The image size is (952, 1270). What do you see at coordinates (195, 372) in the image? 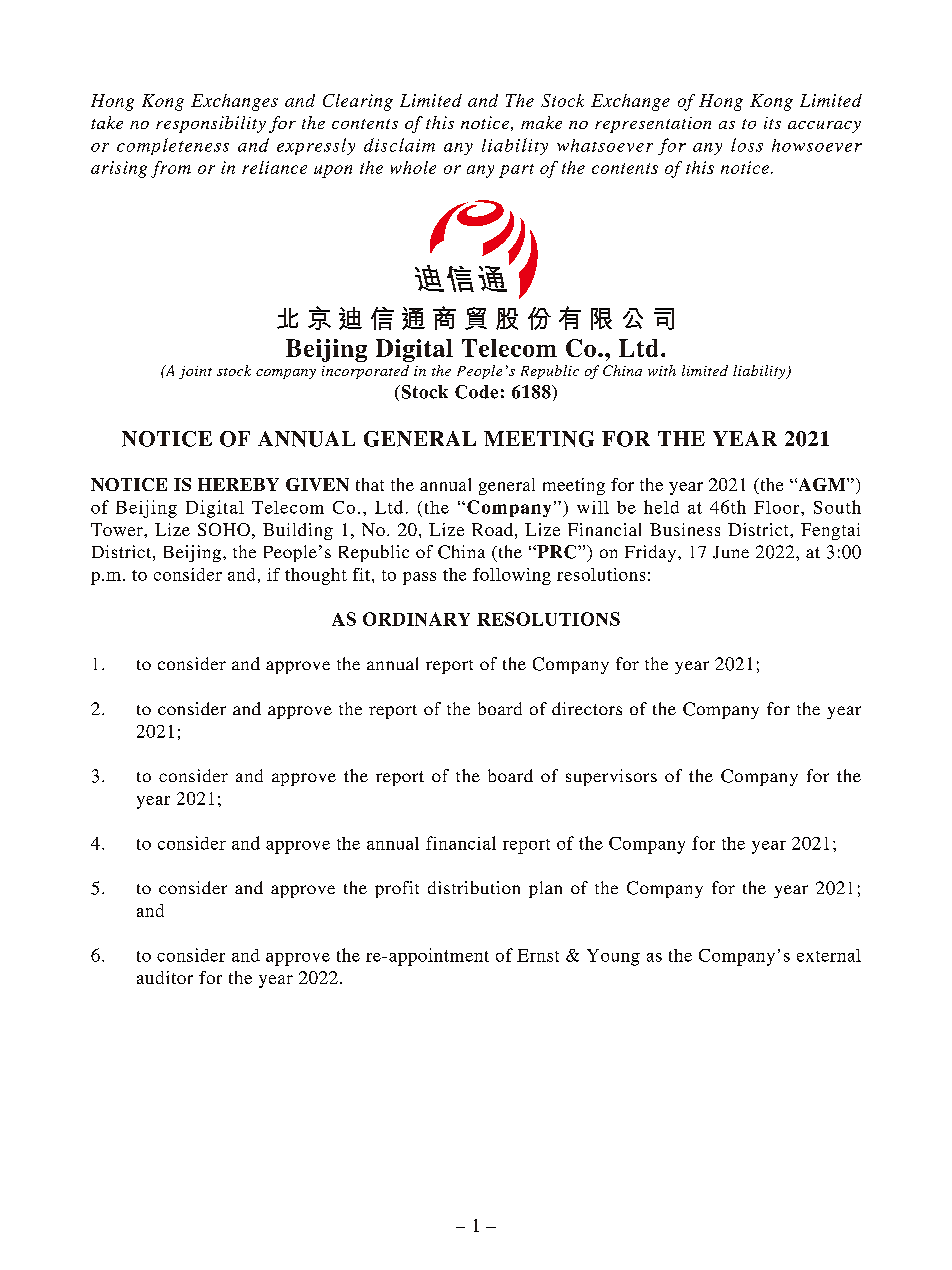
I see `joint` at bounding box center [195, 372].
